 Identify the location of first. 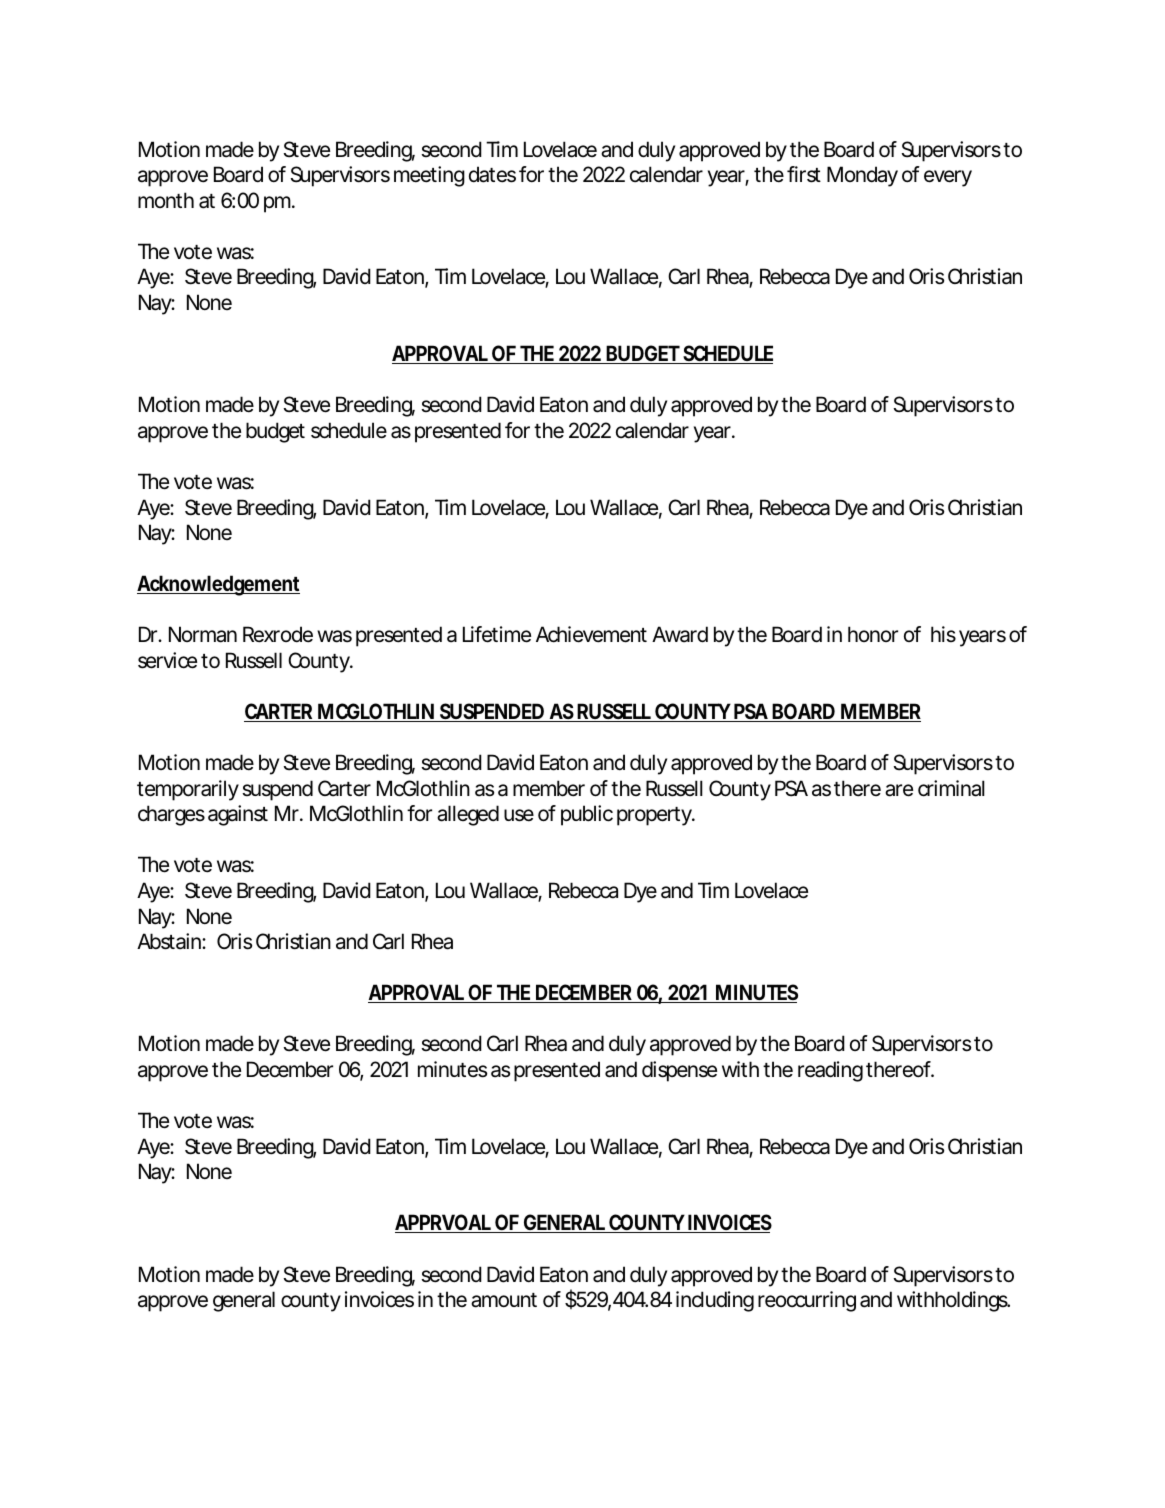
(804, 174).
